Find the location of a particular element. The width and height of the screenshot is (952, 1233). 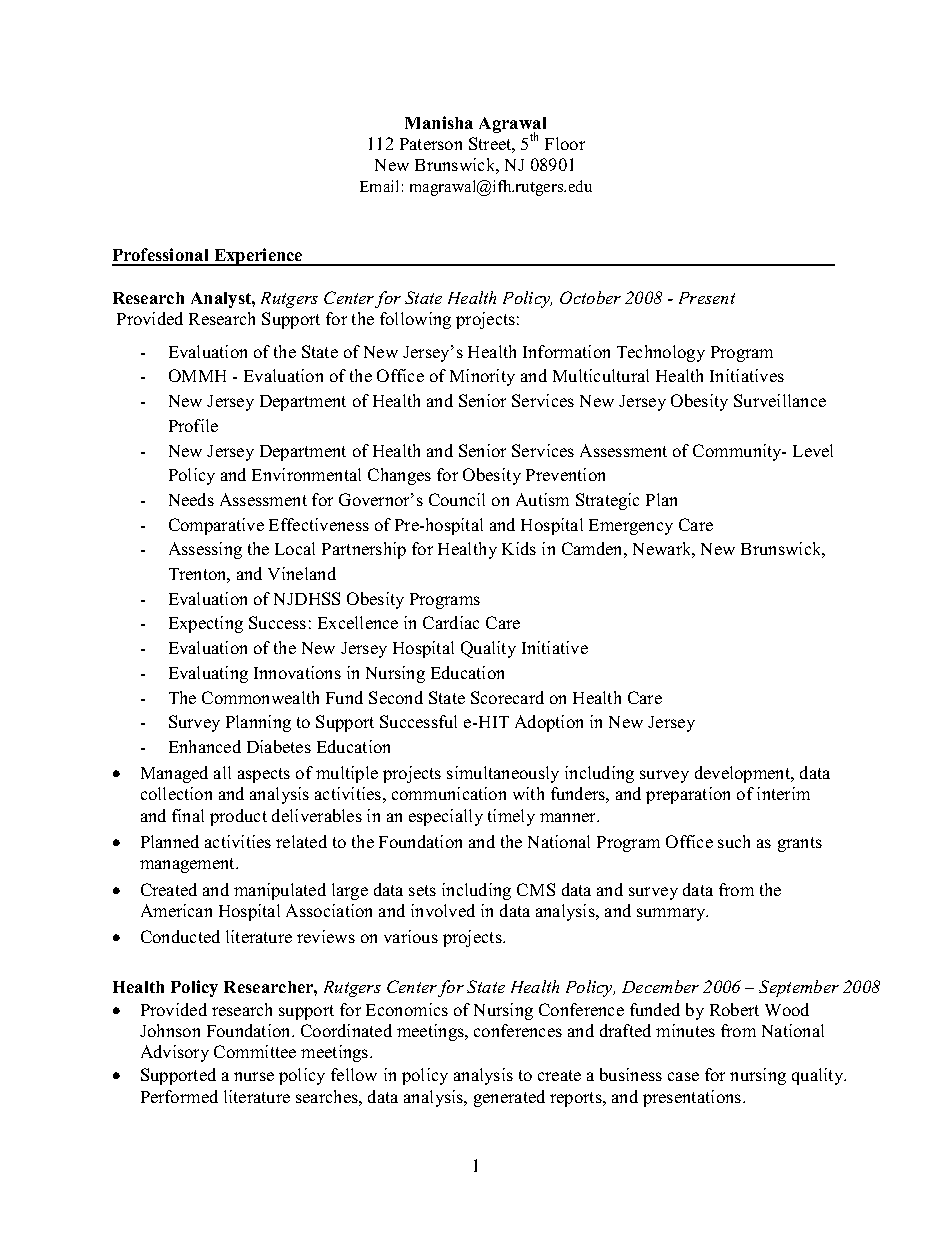

Emergency is located at coordinates (631, 527).
